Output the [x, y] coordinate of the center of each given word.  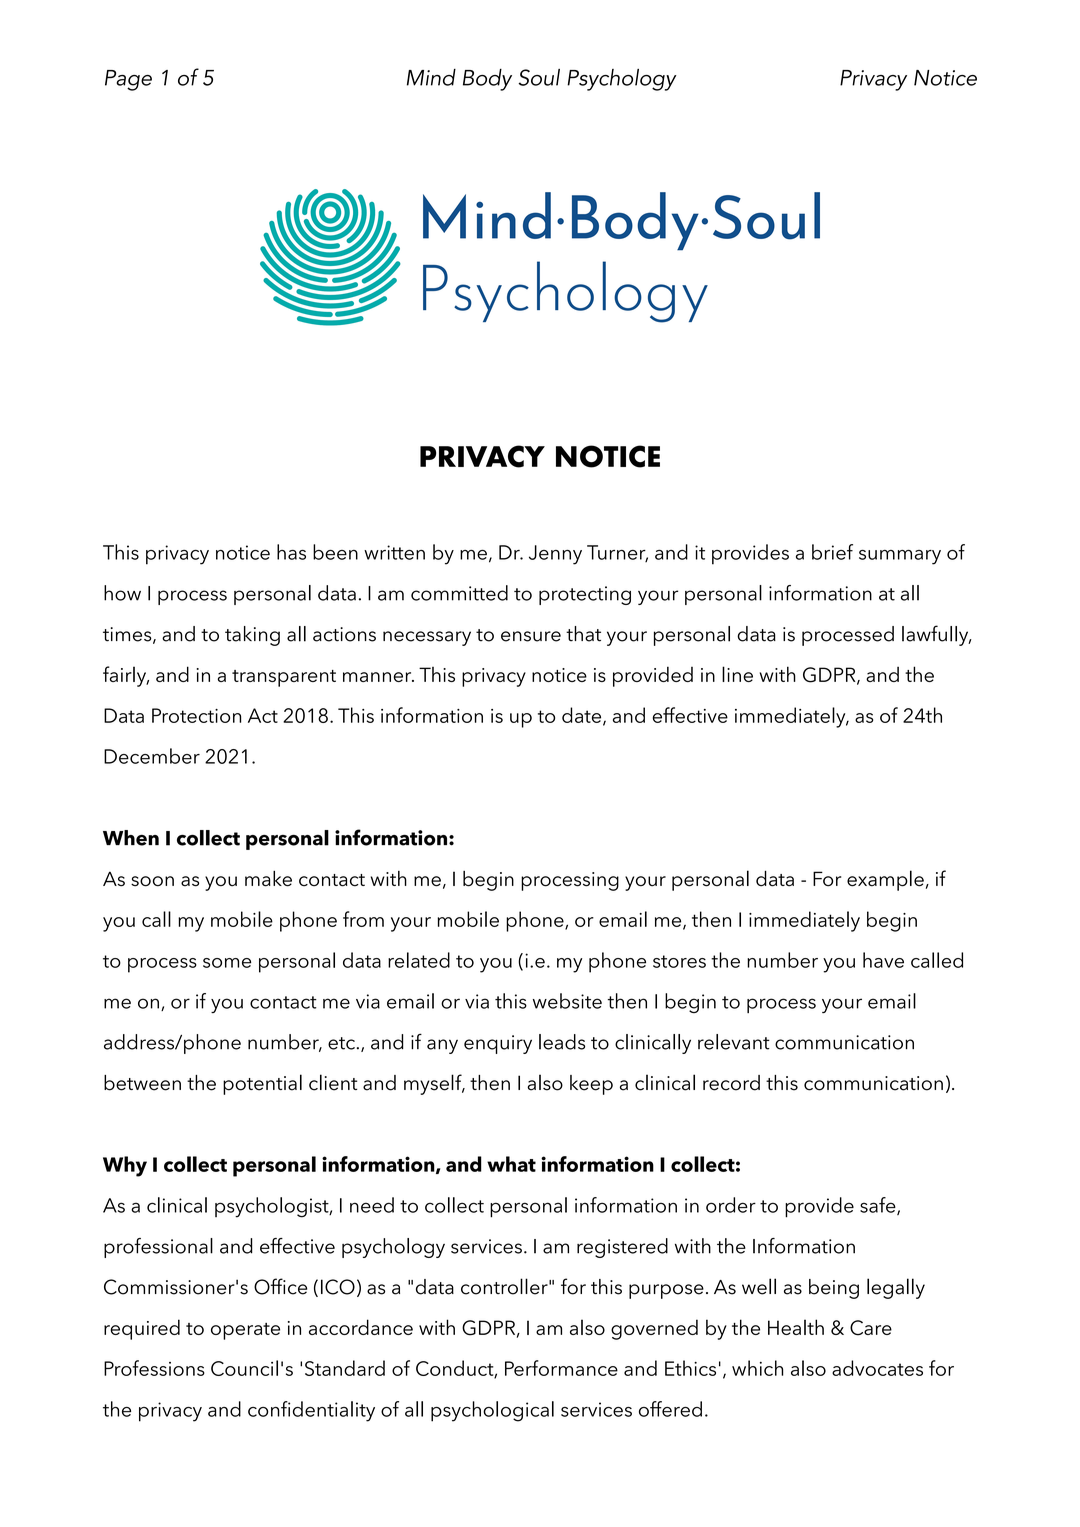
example [885, 880]
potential [262, 1084]
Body [487, 80]
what [511, 1164]
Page [128, 80]
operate [245, 1331]
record [731, 1083]
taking [252, 636]
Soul [539, 77]
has [291, 552]
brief [832, 552]
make [268, 879]
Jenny [555, 555]
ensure [531, 636]
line [737, 674]
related [419, 960]
